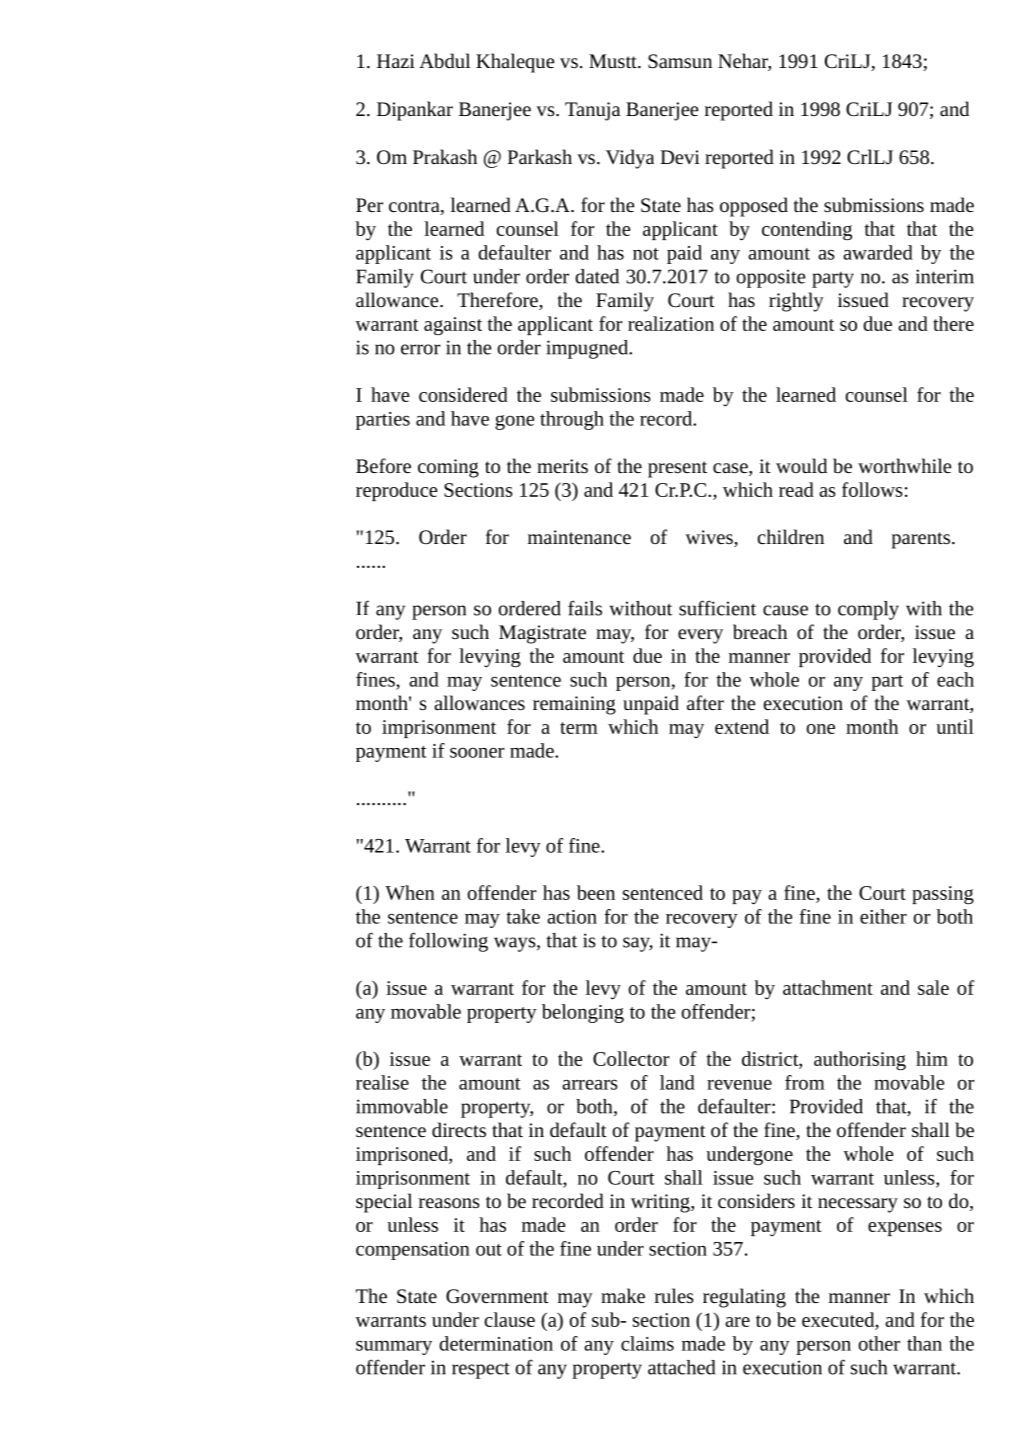  Describe the element at coordinates (705, 702) in the image. I see `after` at that location.
